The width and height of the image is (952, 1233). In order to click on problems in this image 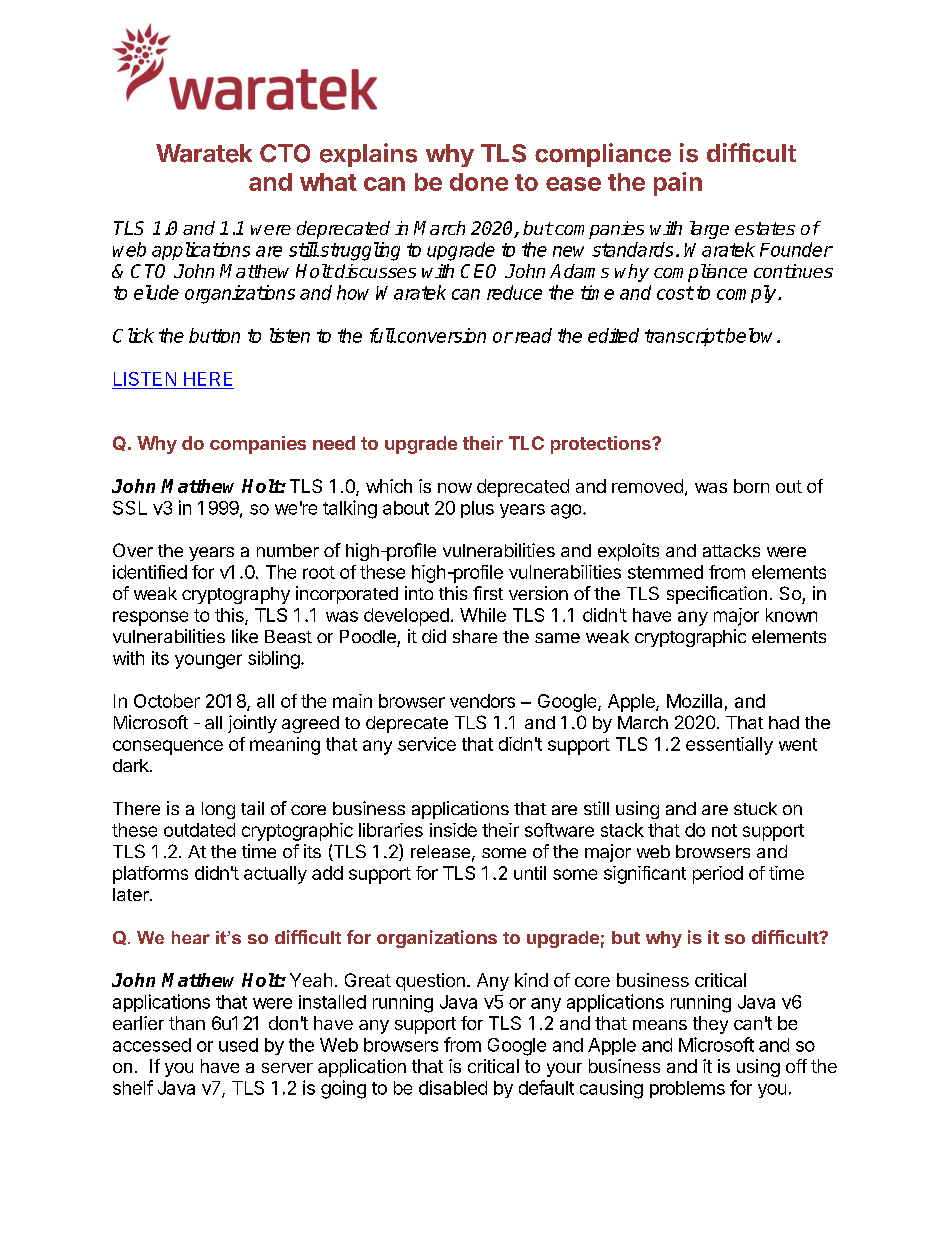, I will do `click(687, 1089)`.
